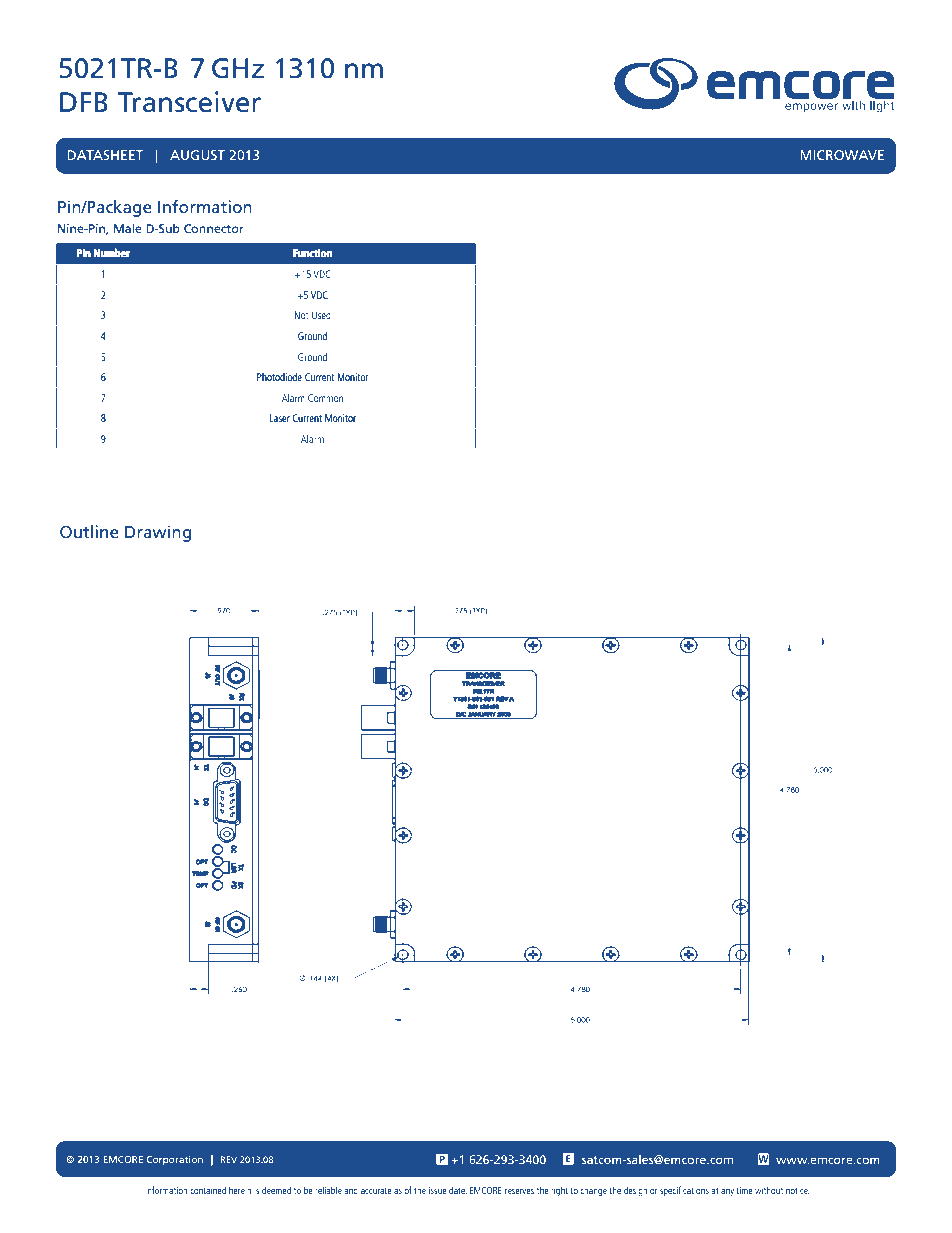 The width and height of the image is (952, 1233). I want to click on AUGUST, so click(197, 155).
